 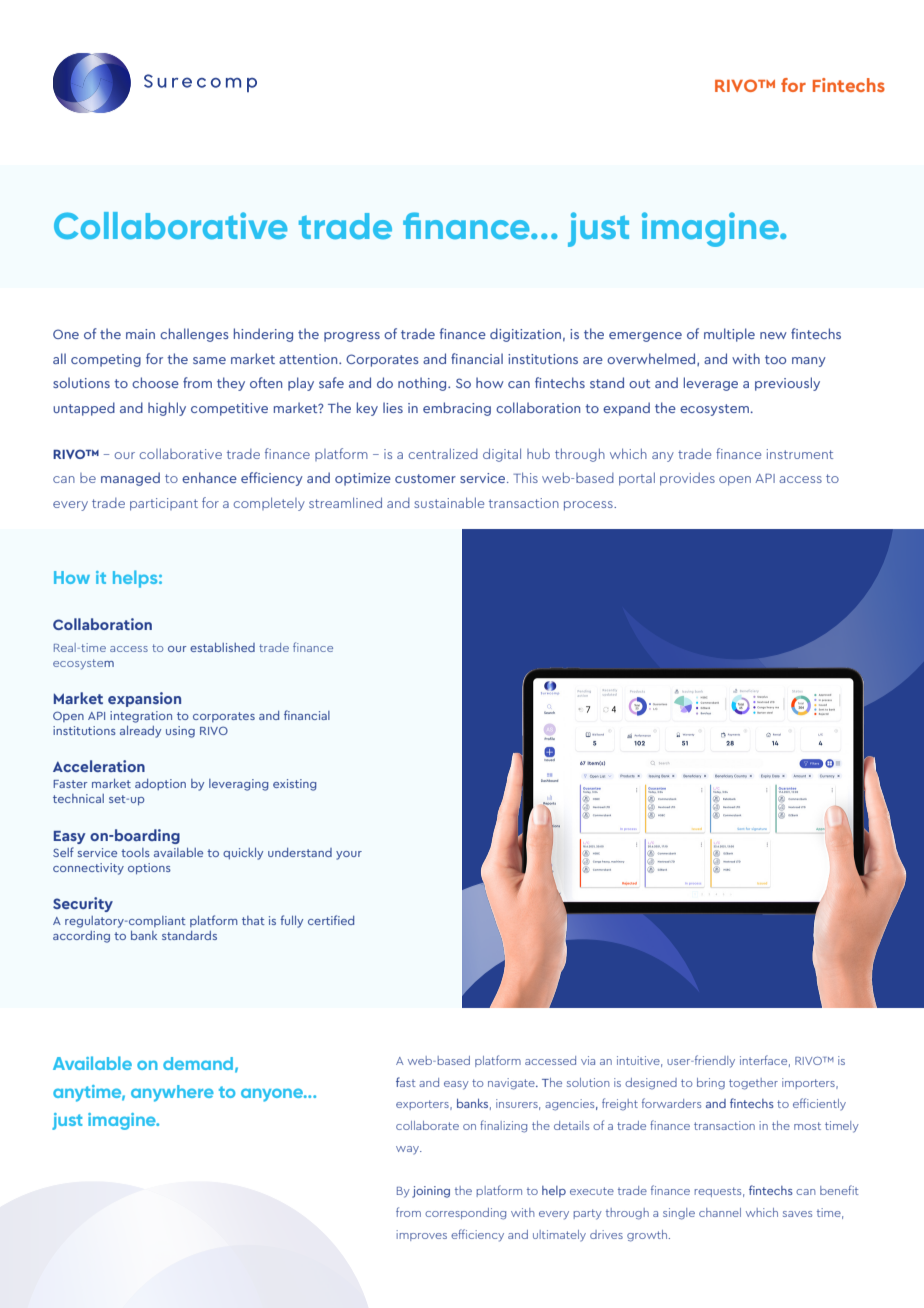 What do you see at coordinates (155, 382) in the screenshot?
I see `choose` at bounding box center [155, 382].
